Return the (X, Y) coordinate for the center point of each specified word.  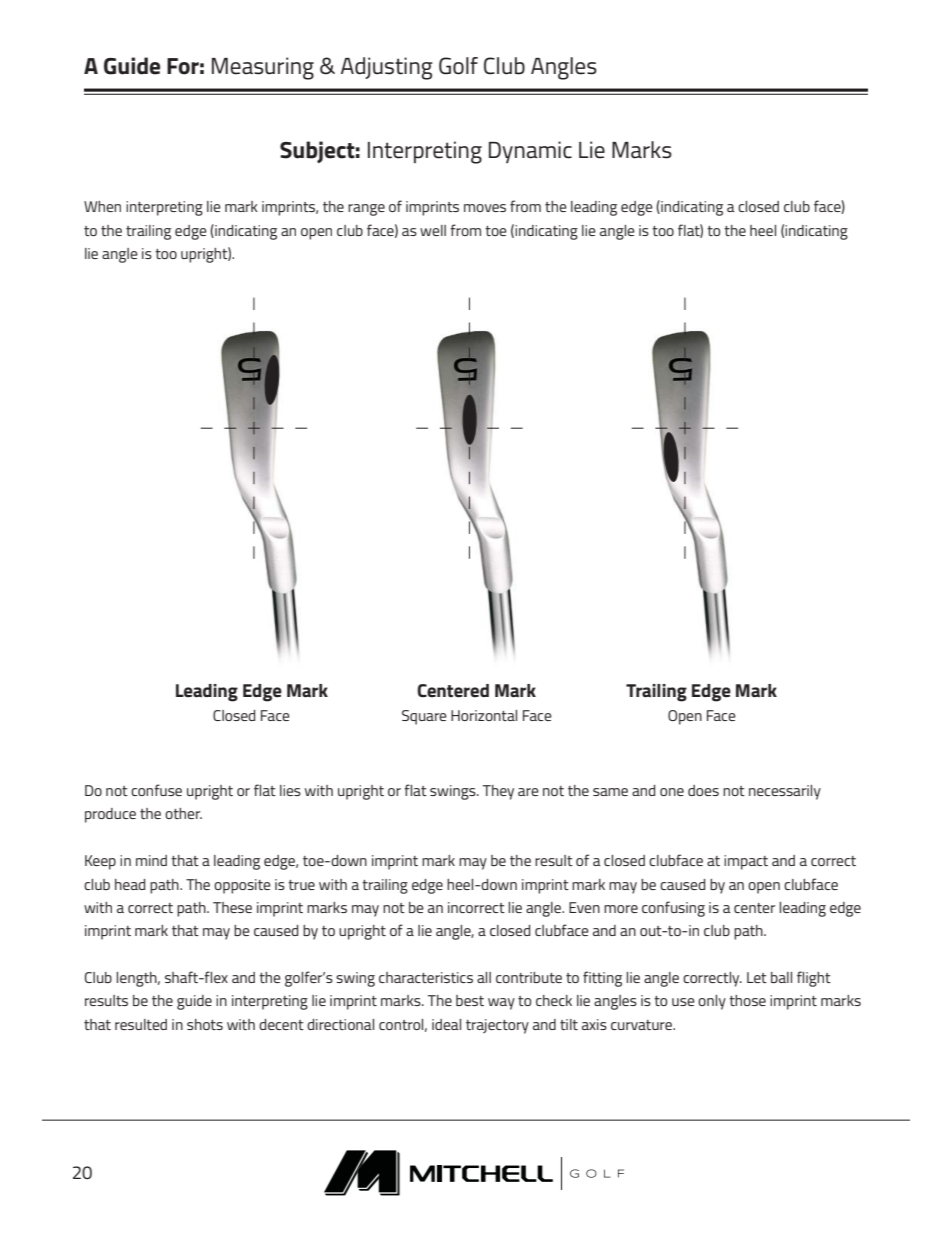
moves (485, 208)
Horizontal (484, 715)
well (433, 230)
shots (205, 1024)
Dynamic (530, 152)
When (102, 206)
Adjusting (387, 68)
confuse (156, 790)
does (703, 790)
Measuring (263, 68)
